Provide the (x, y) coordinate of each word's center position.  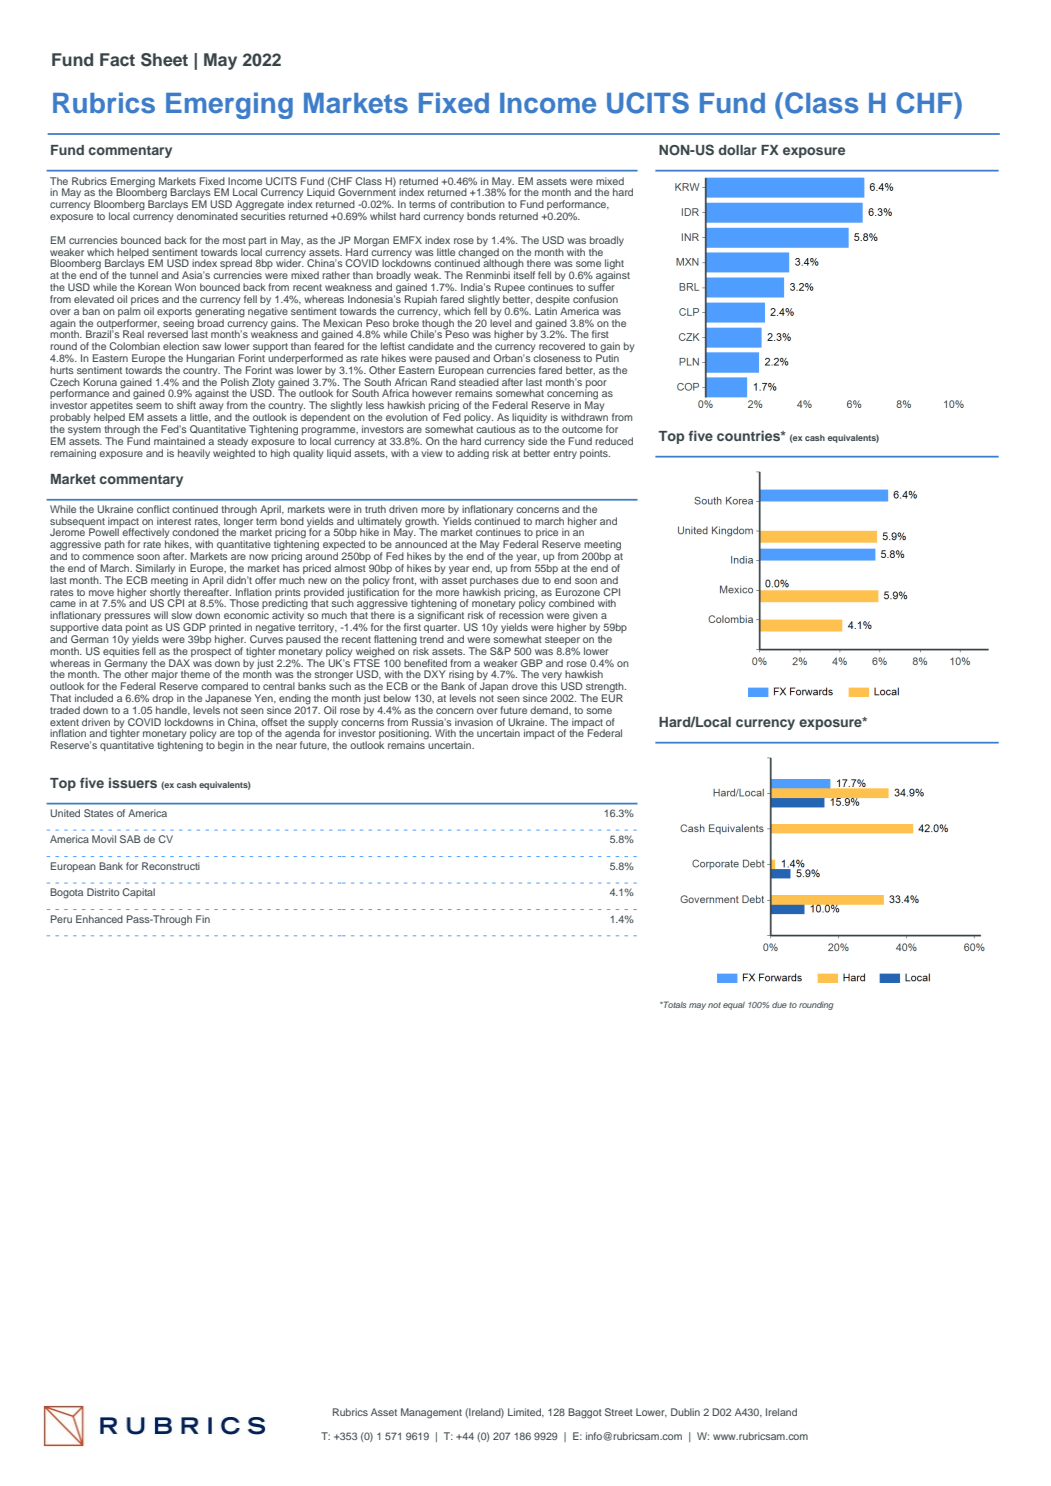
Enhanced (99, 919)
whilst (383, 216)
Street (619, 1412)
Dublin (685, 1412)
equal (734, 1006)
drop (162, 700)
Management (431, 1413)
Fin (203, 919)
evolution (407, 417)
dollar (737, 150)
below (397, 698)
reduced (614, 441)
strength (605, 688)
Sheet (164, 60)
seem (148, 406)
